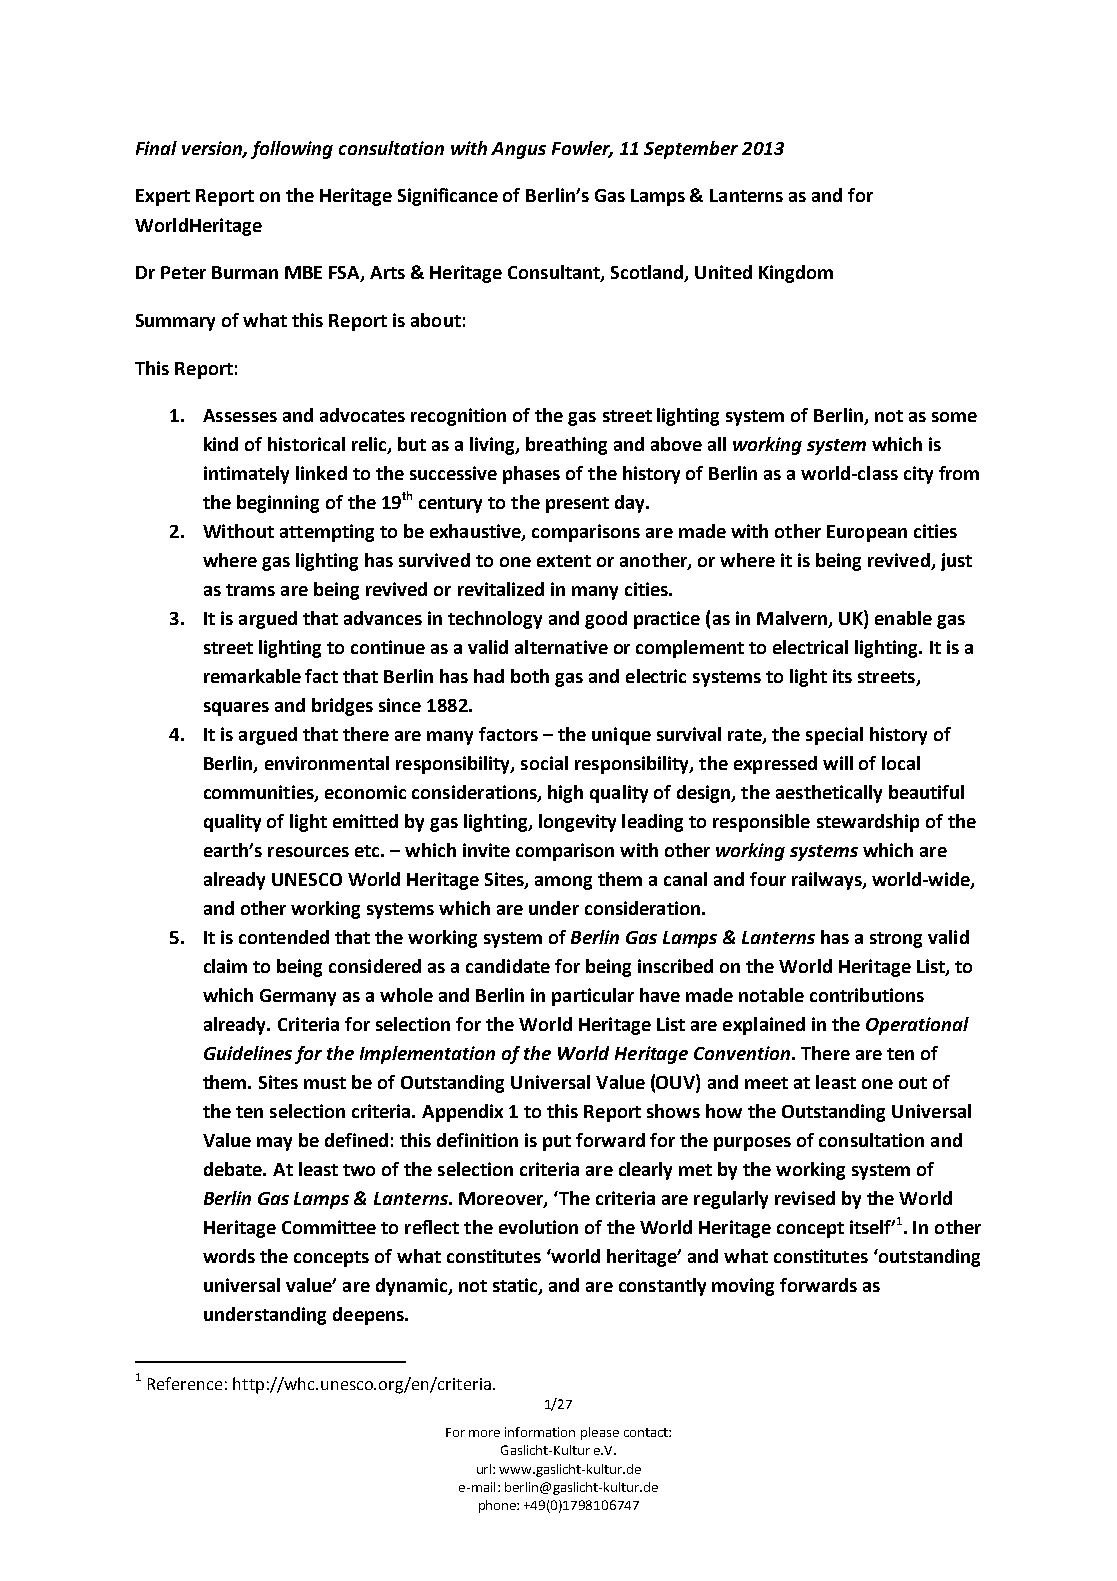 The image size is (1117, 1581). Describe the element at coordinates (250, 590) in the screenshot. I see `trams` at that location.
